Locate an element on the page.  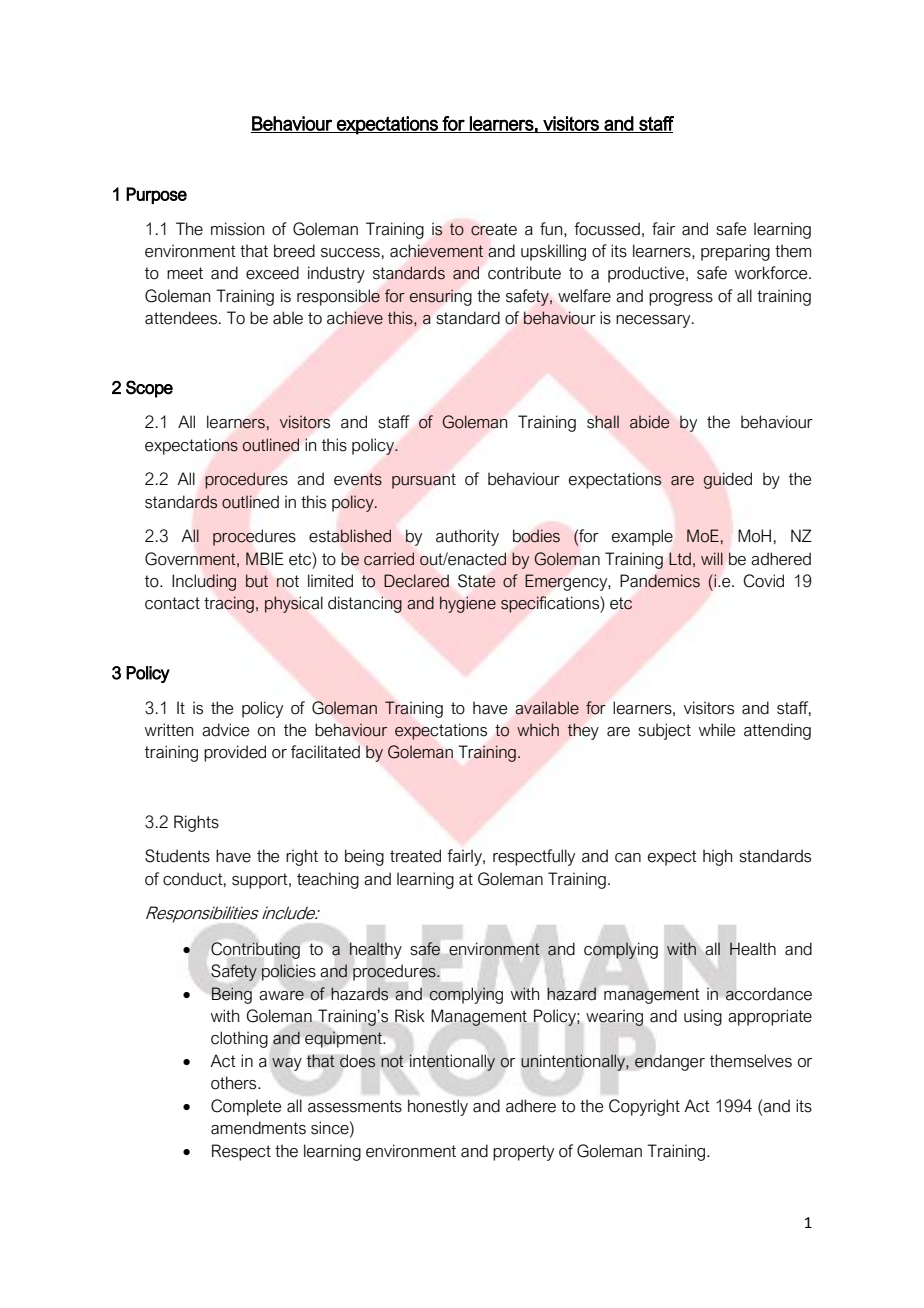
Complete is located at coordinates (246, 1107).
